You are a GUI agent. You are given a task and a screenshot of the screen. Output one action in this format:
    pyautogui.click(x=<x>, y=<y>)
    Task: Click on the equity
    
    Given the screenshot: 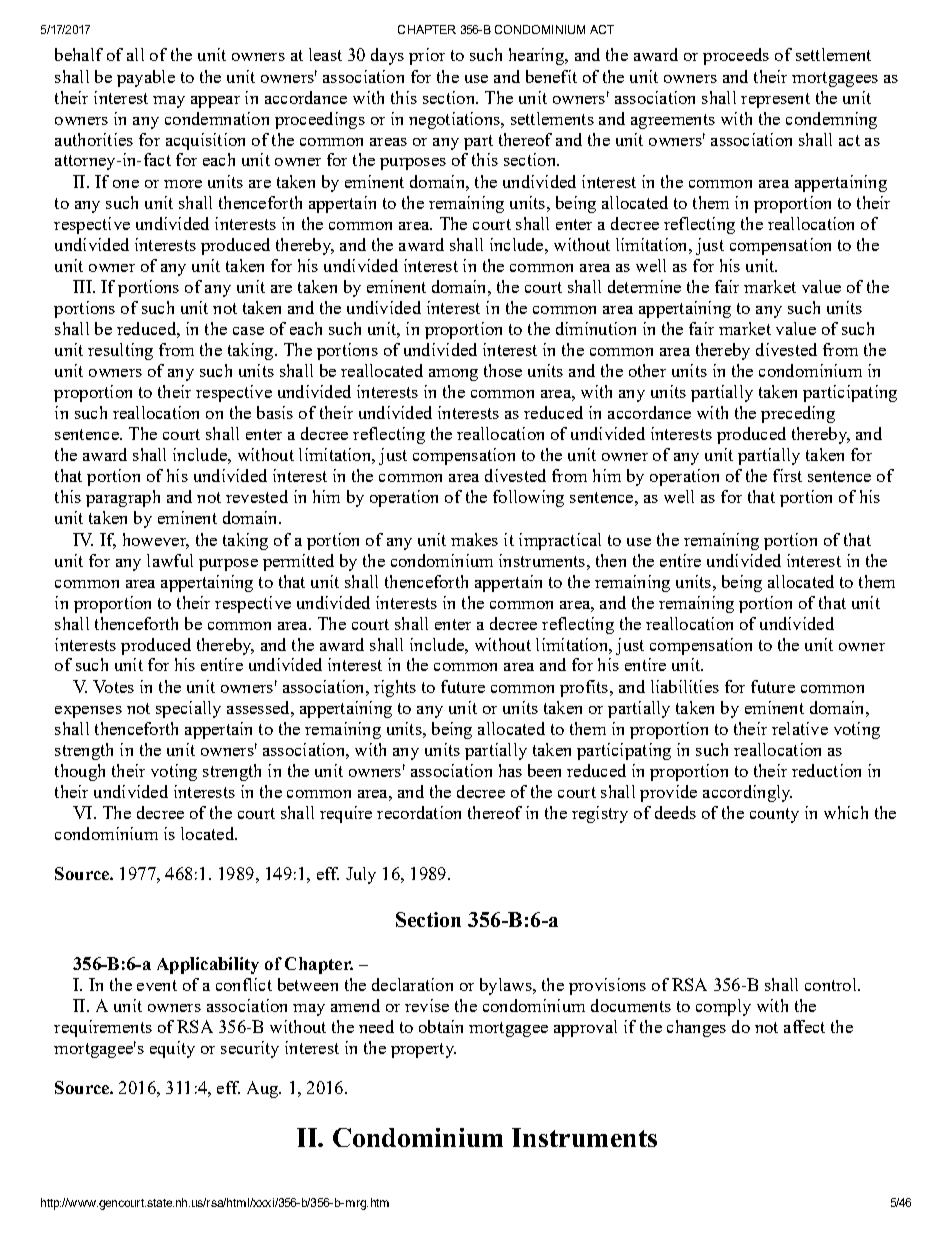 What is the action you would take?
    pyautogui.click(x=172, y=1049)
